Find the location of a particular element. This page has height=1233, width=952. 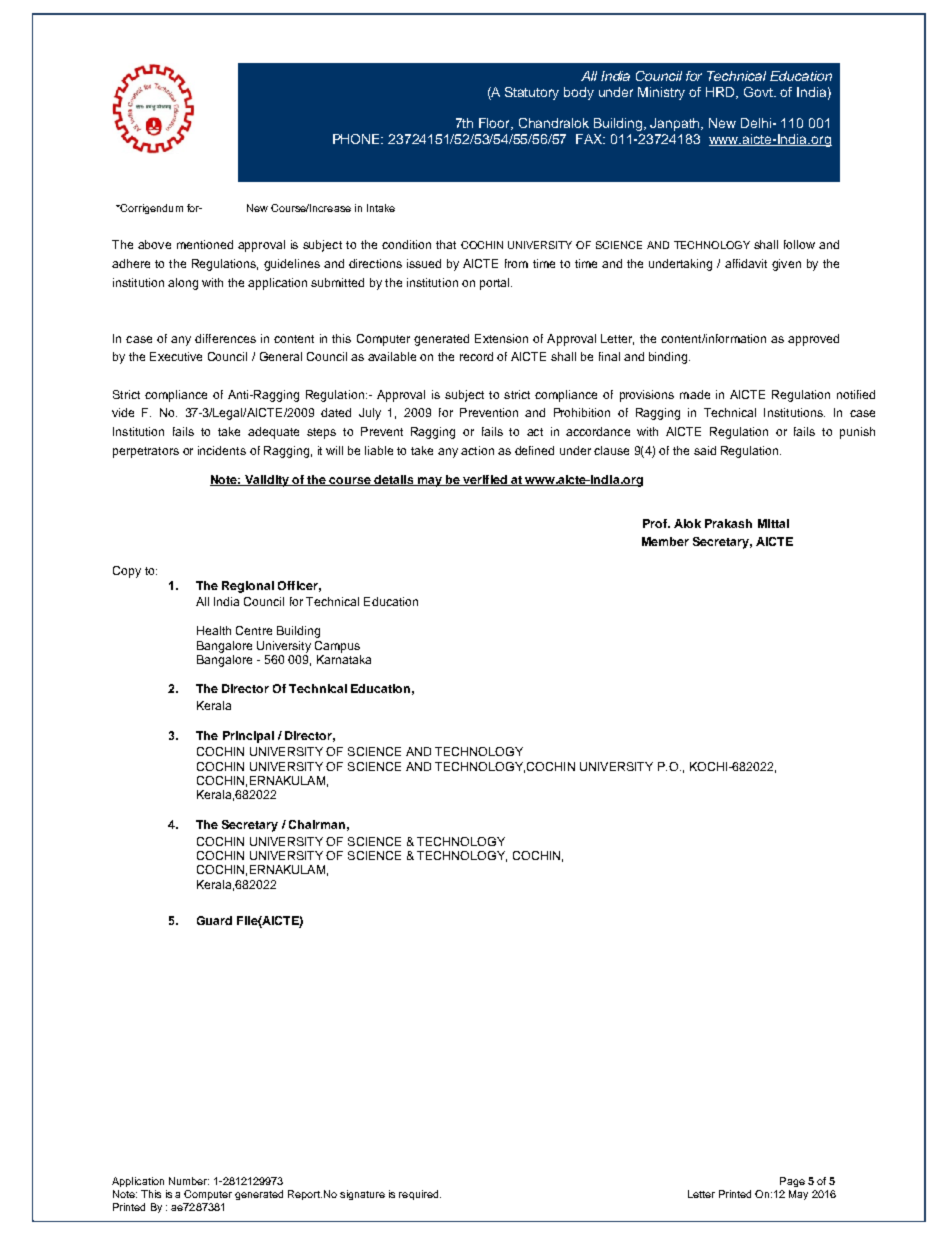

required is located at coordinates (420, 1195).
